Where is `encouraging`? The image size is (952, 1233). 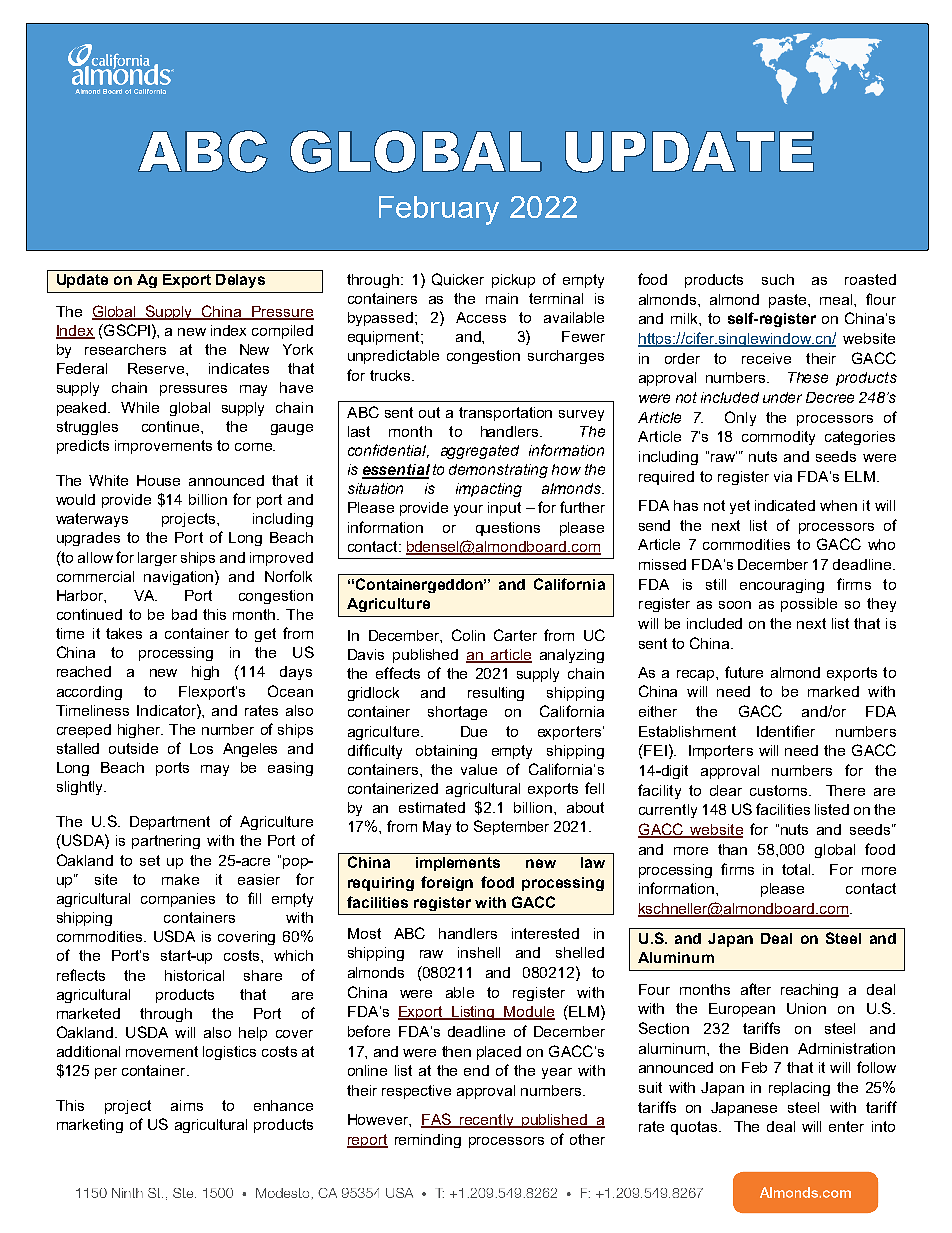
encouraging is located at coordinates (782, 586).
